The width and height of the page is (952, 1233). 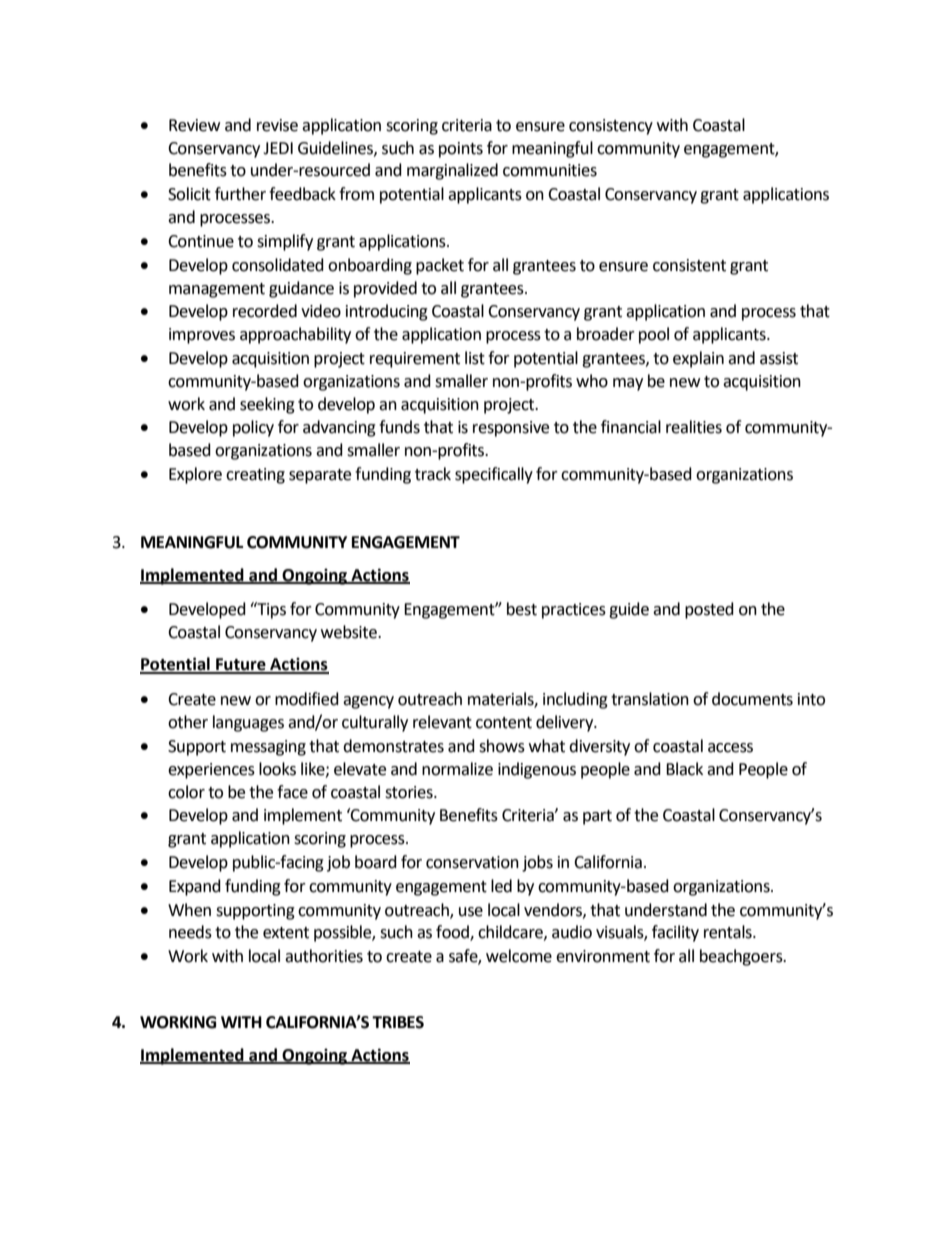 What do you see at coordinates (504, 723) in the page?
I see `content` at bounding box center [504, 723].
